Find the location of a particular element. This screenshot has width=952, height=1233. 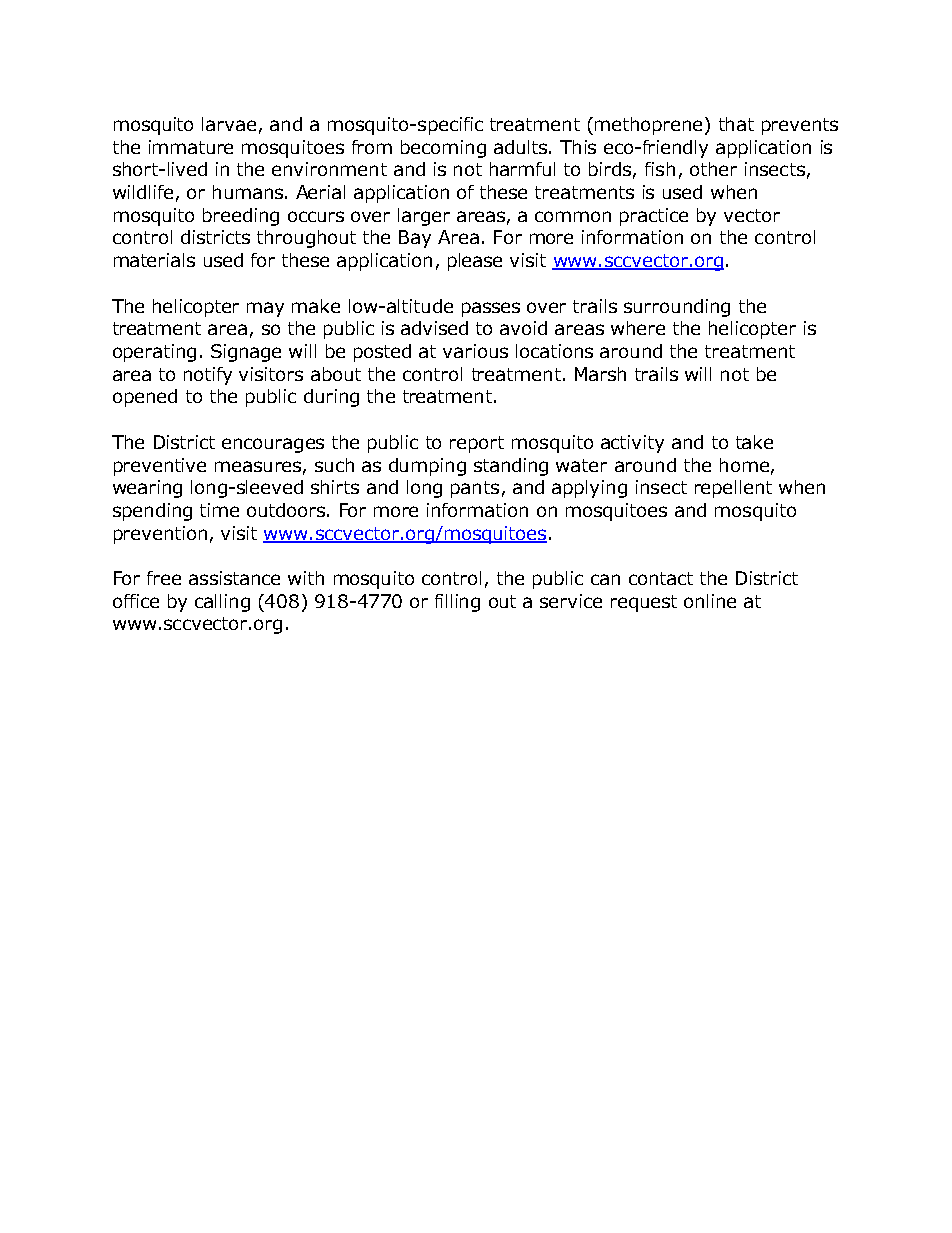

Marsh is located at coordinates (600, 374).
